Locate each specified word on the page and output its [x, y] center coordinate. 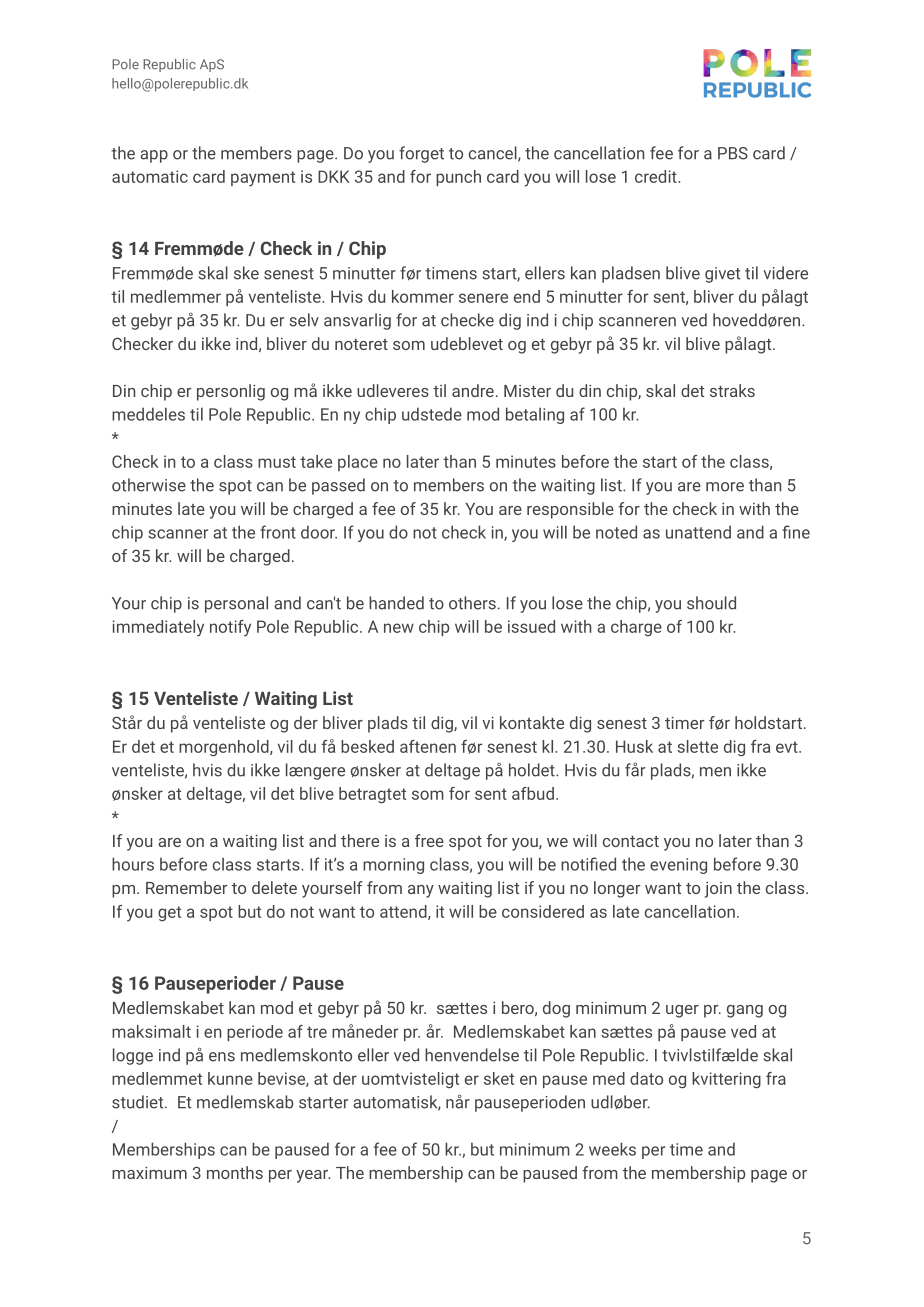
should [711, 603]
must [277, 462]
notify [230, 628]
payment [263, 179]
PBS [733, 153]
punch [458, 178]
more [725, 487]
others [472, 603]
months [235, 1172]
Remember [187, 887]
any [421, 891]
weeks [612, 1149]
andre [473, 390]
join [718, 890]
